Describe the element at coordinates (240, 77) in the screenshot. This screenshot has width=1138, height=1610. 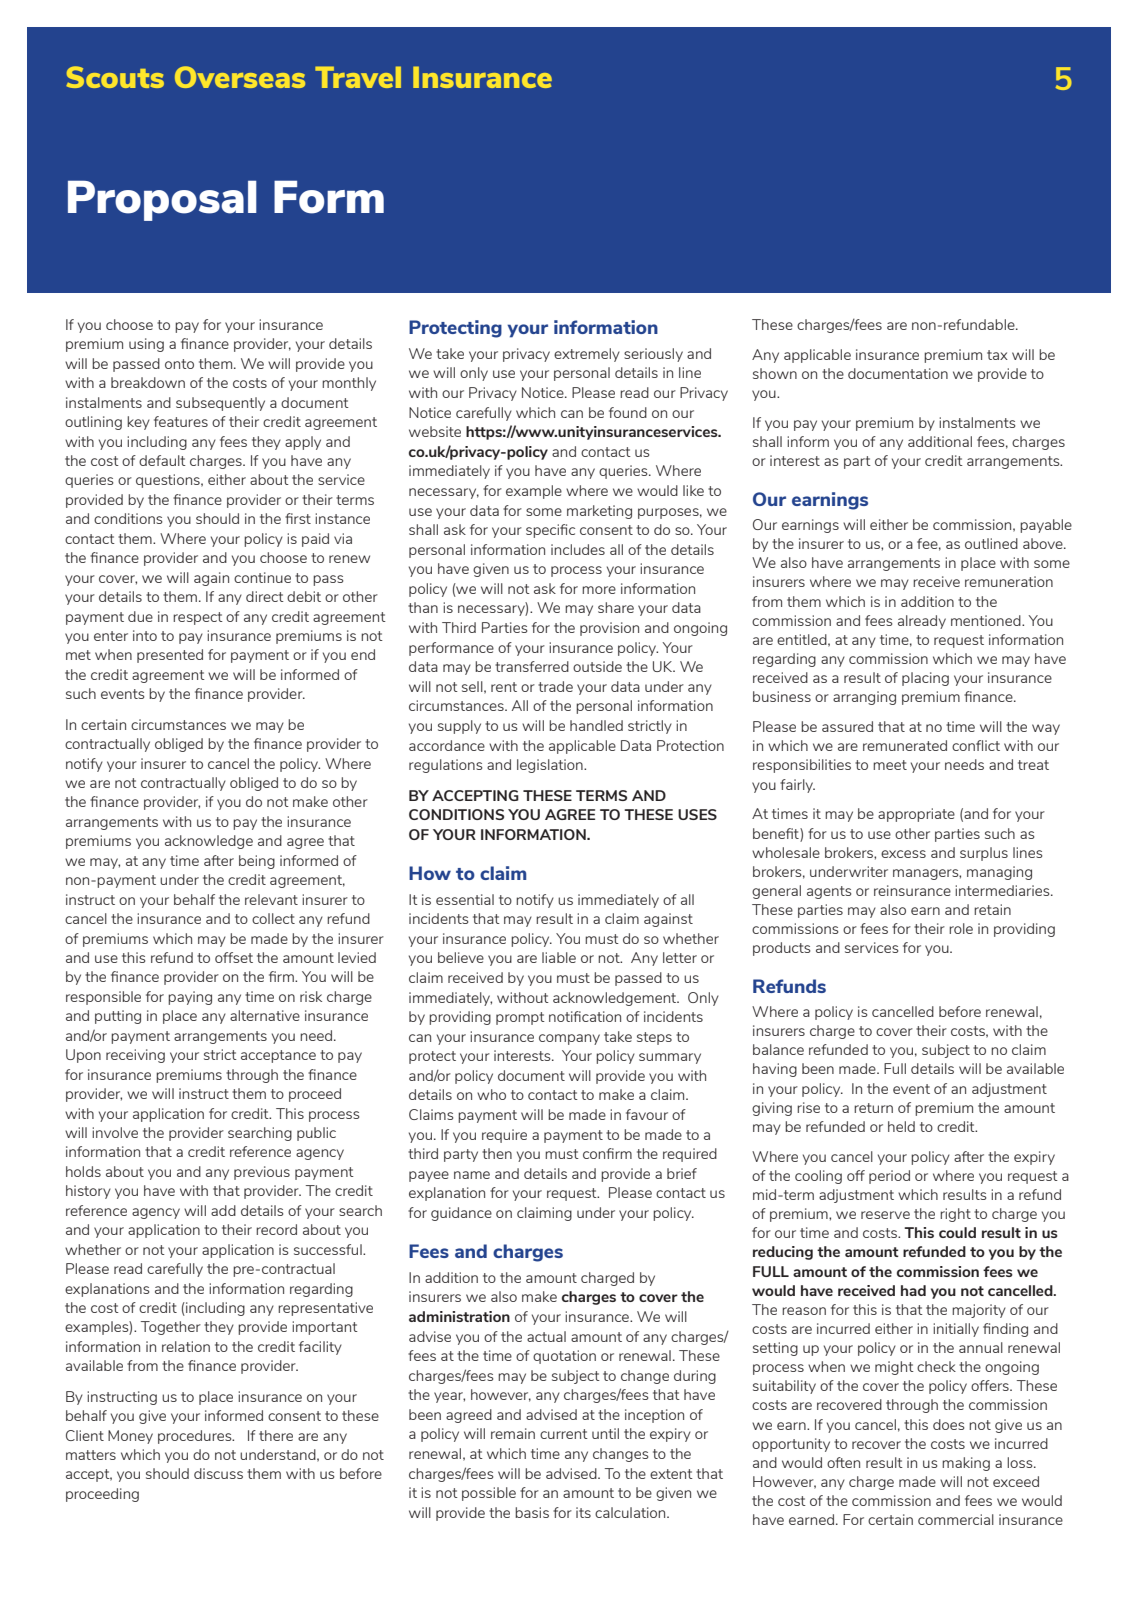
I see `Overseas` at that location.
